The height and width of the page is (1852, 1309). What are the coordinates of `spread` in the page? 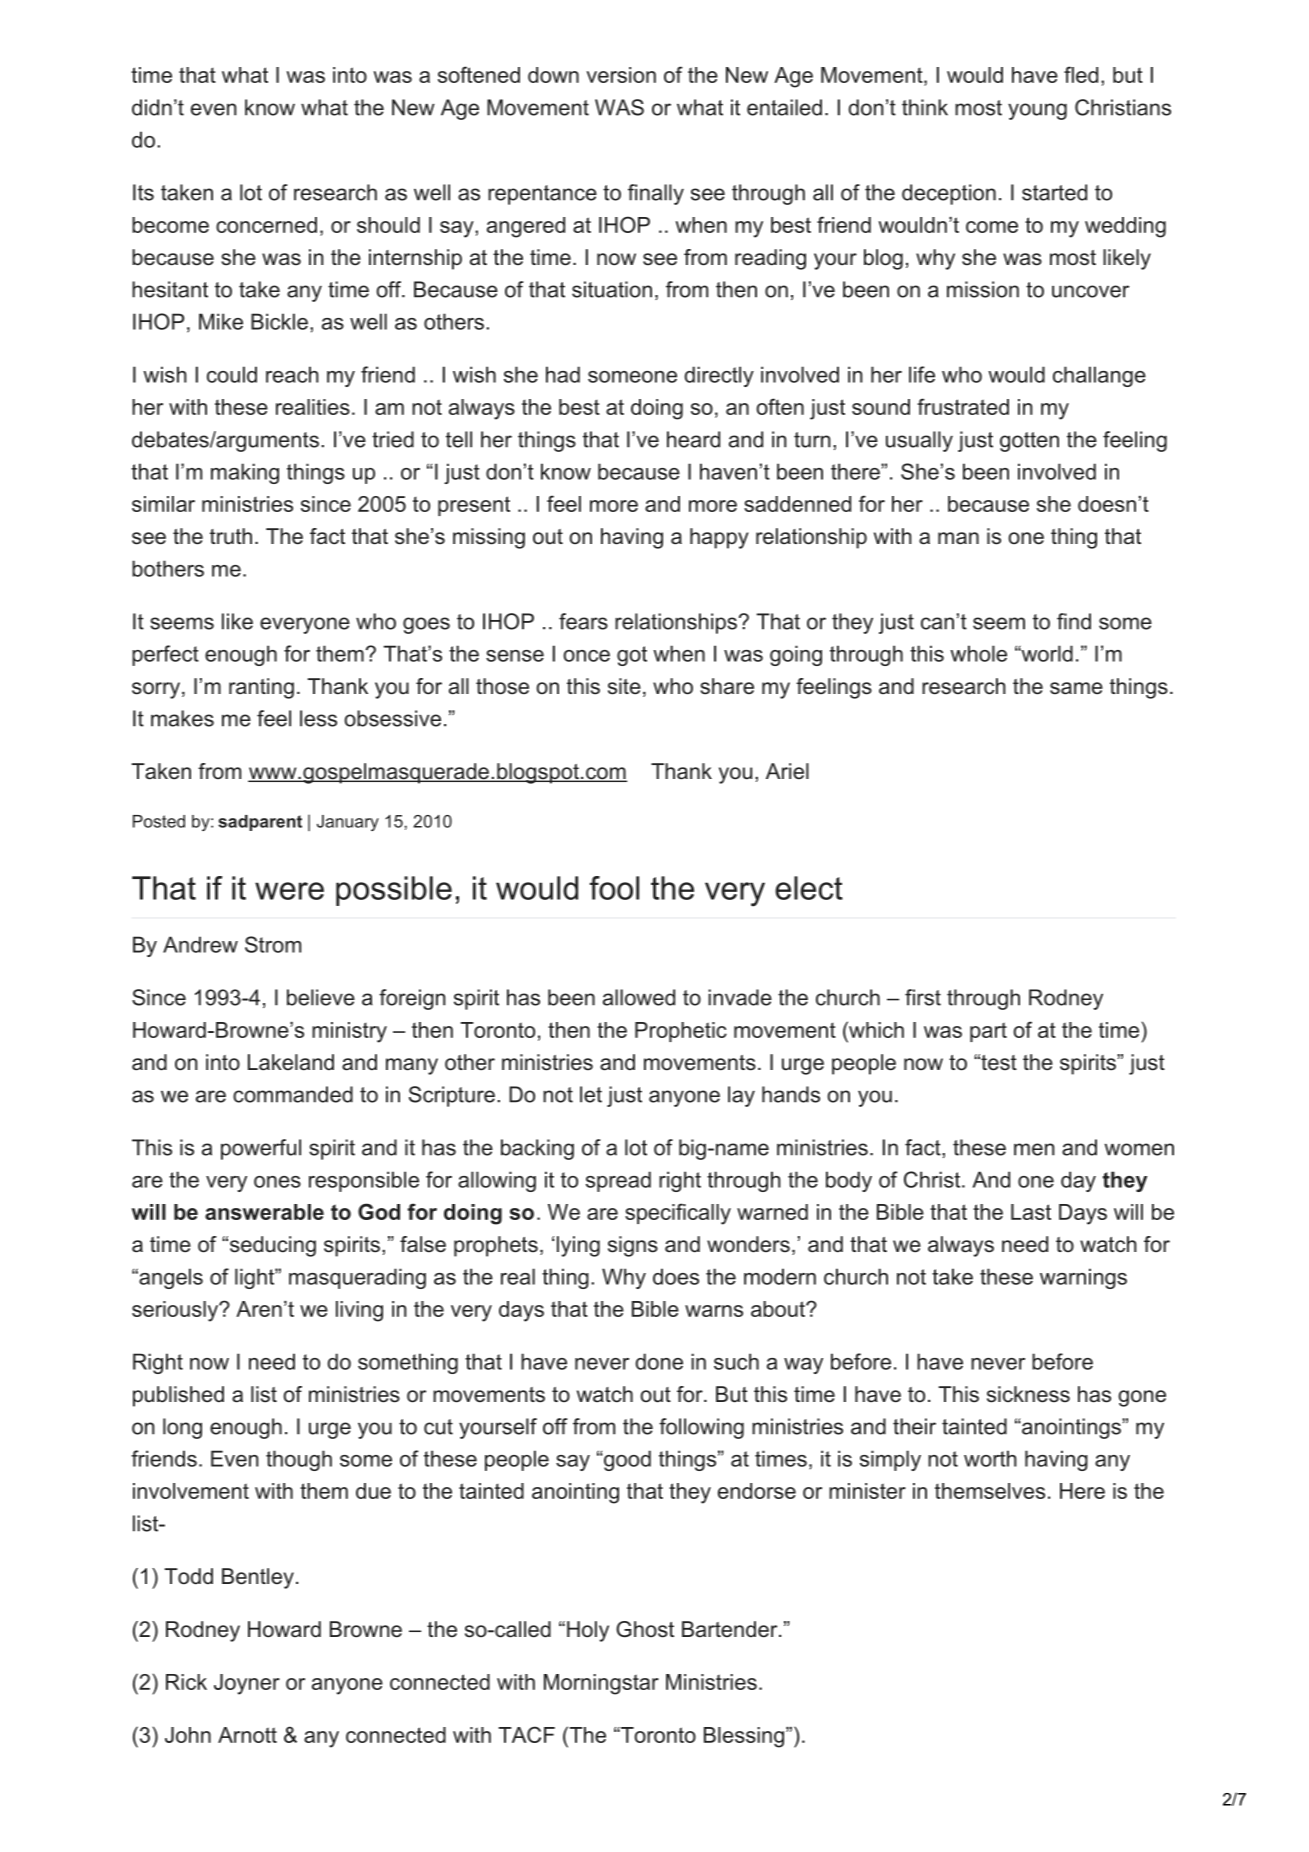 It's located at (618, 1181).
